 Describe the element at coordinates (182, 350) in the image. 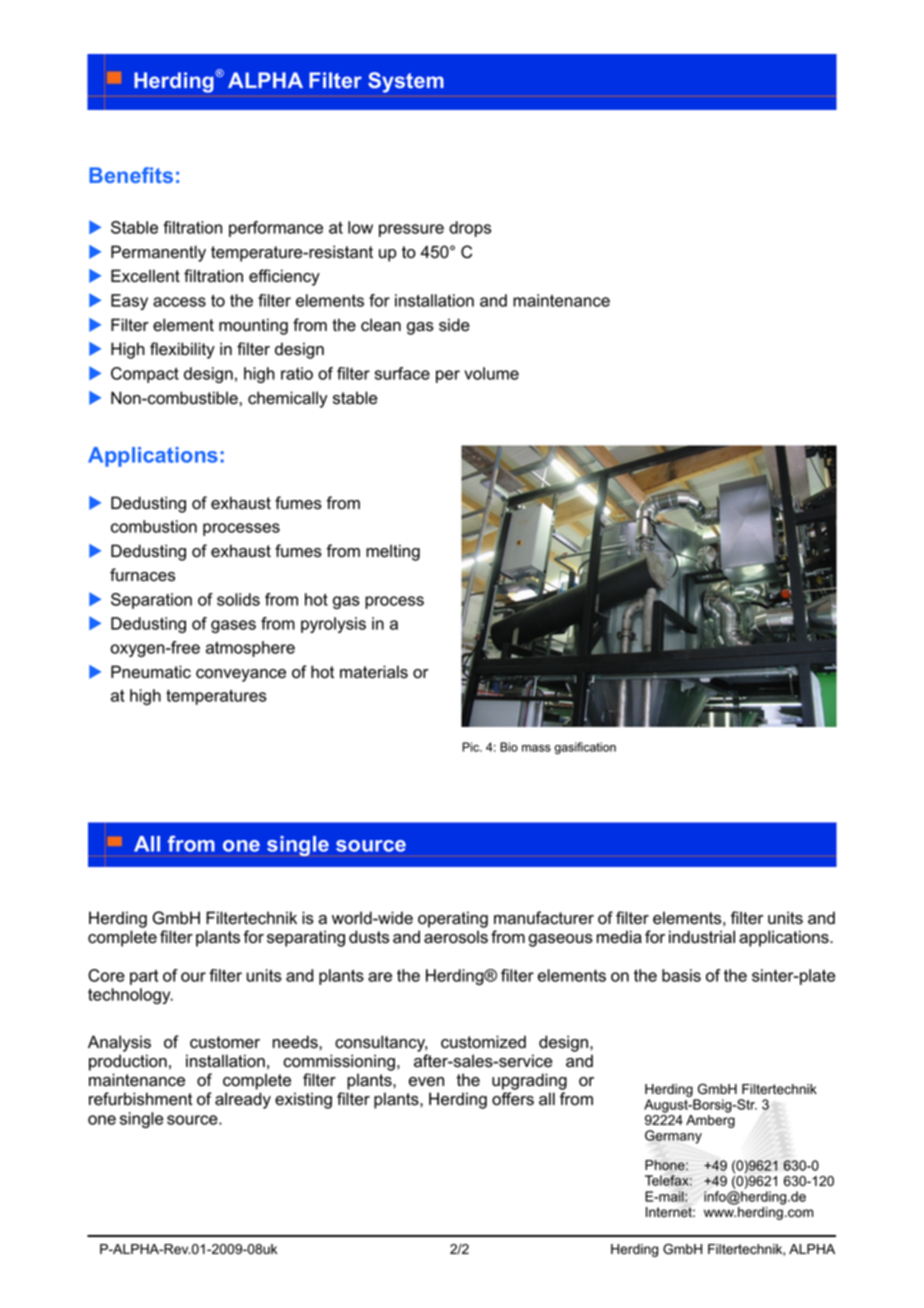

I see `flexibility` at that location.
